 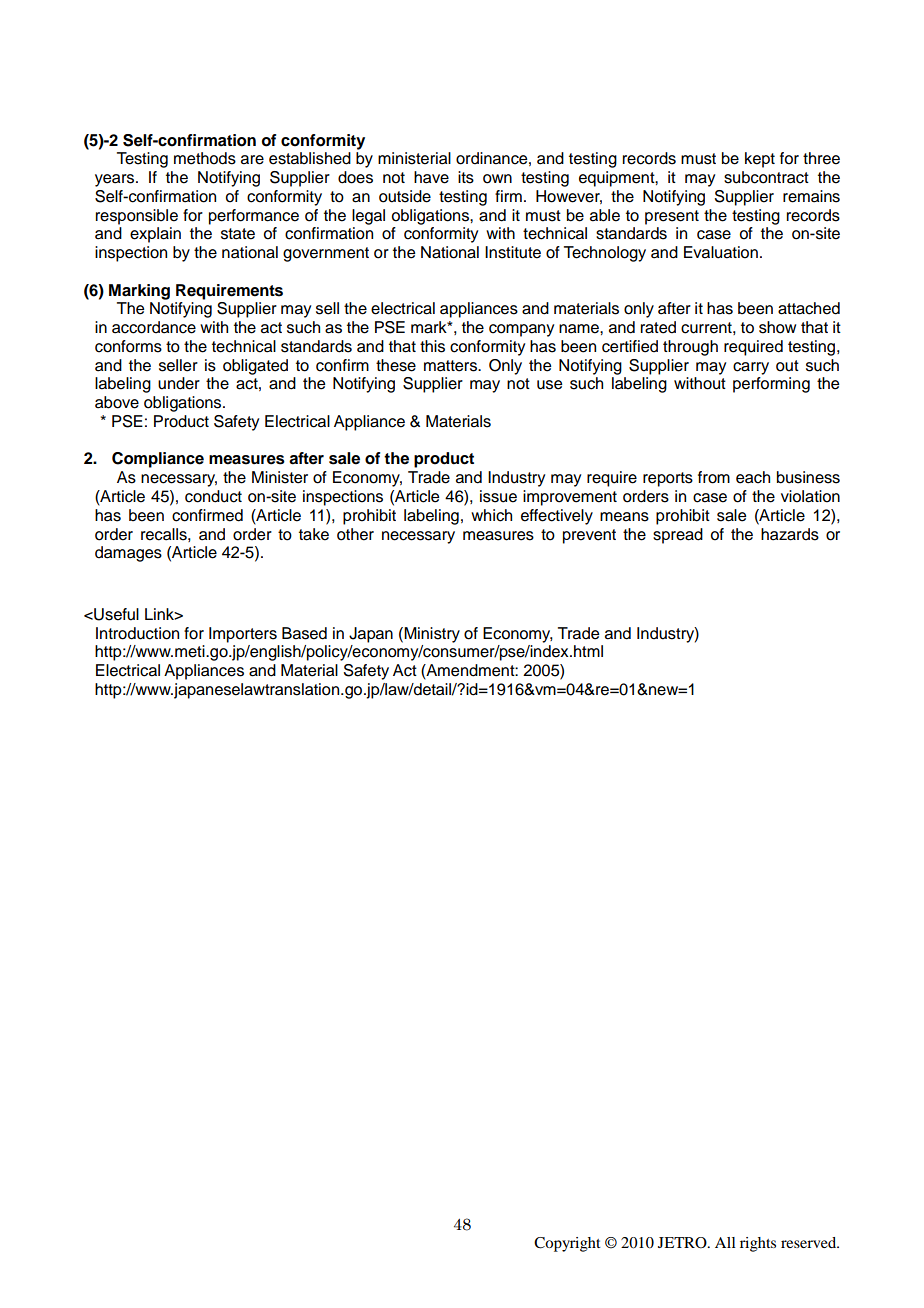 I want to click on its, so click(x=466, y=177).
